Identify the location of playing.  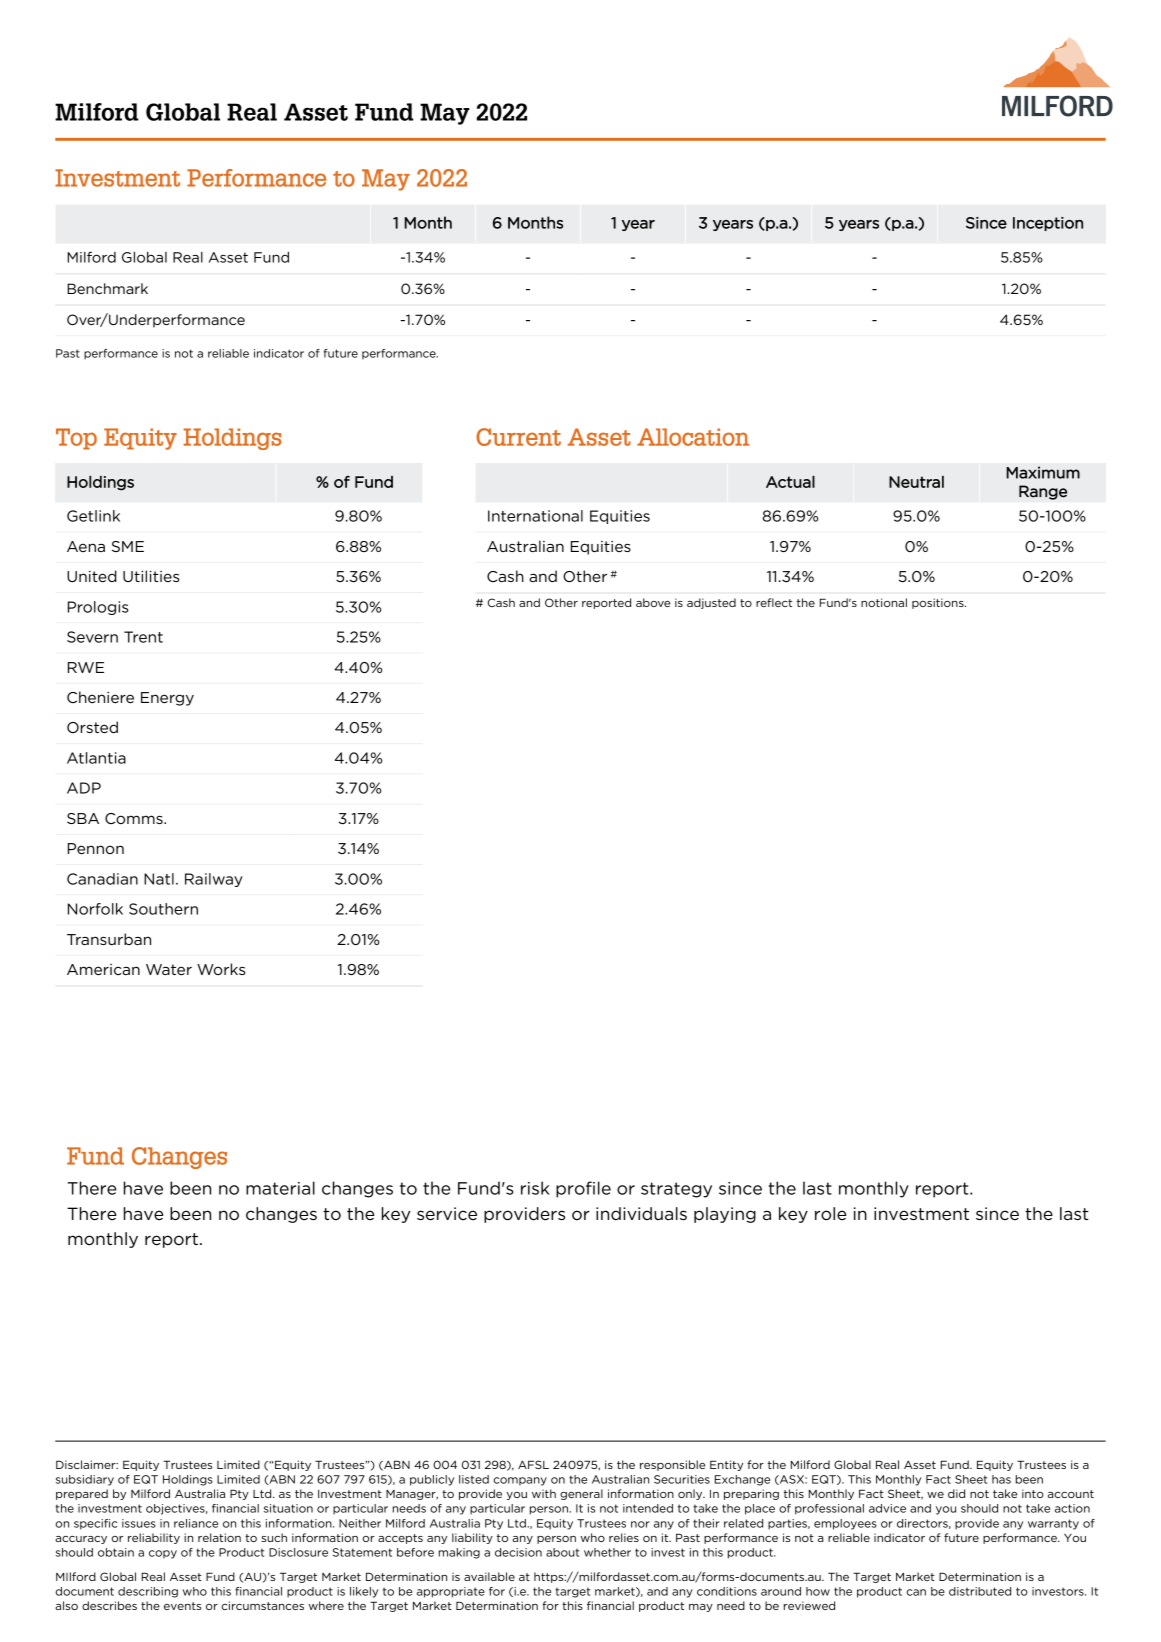
(725, 1215).
